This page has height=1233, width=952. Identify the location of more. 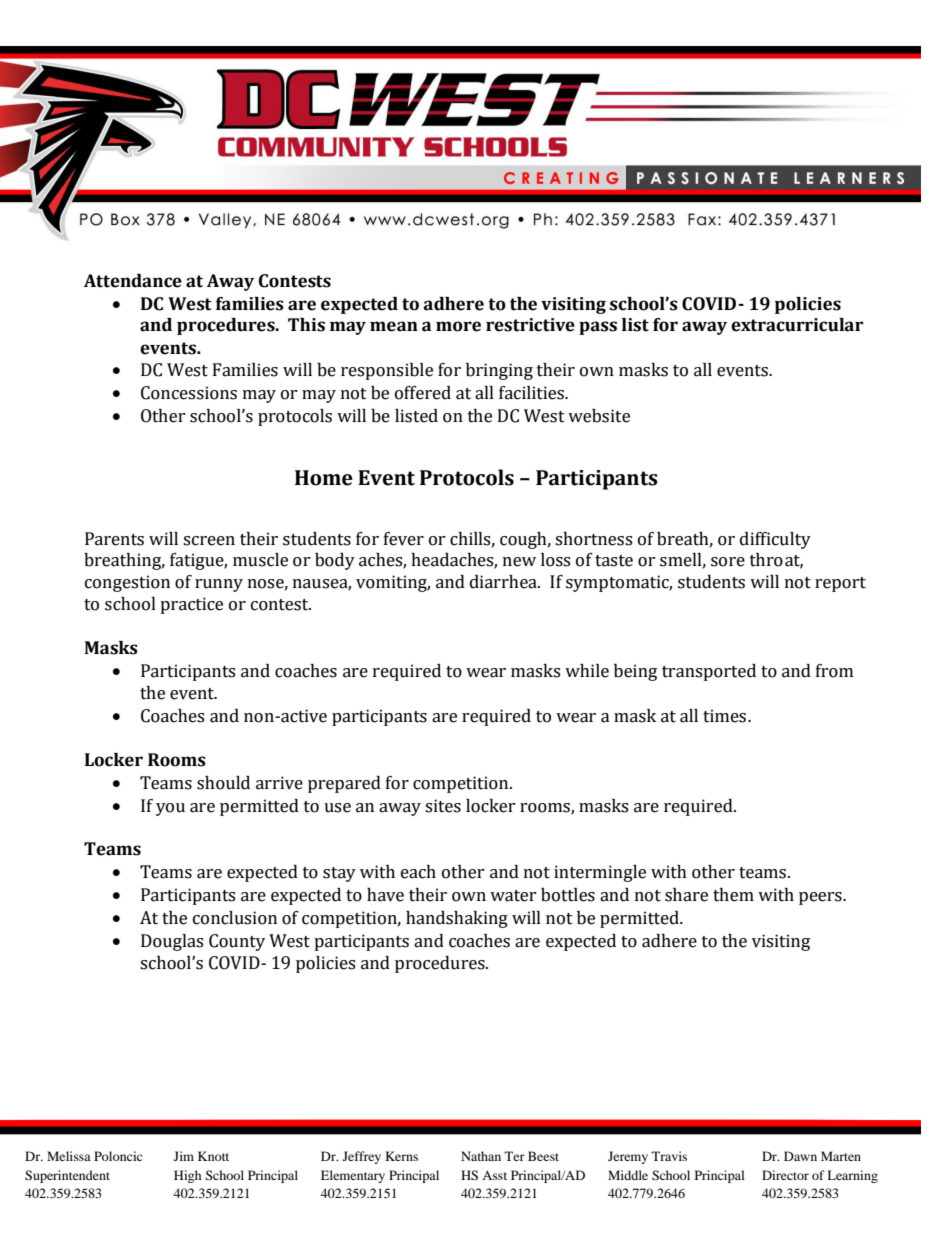
(458, 326).
